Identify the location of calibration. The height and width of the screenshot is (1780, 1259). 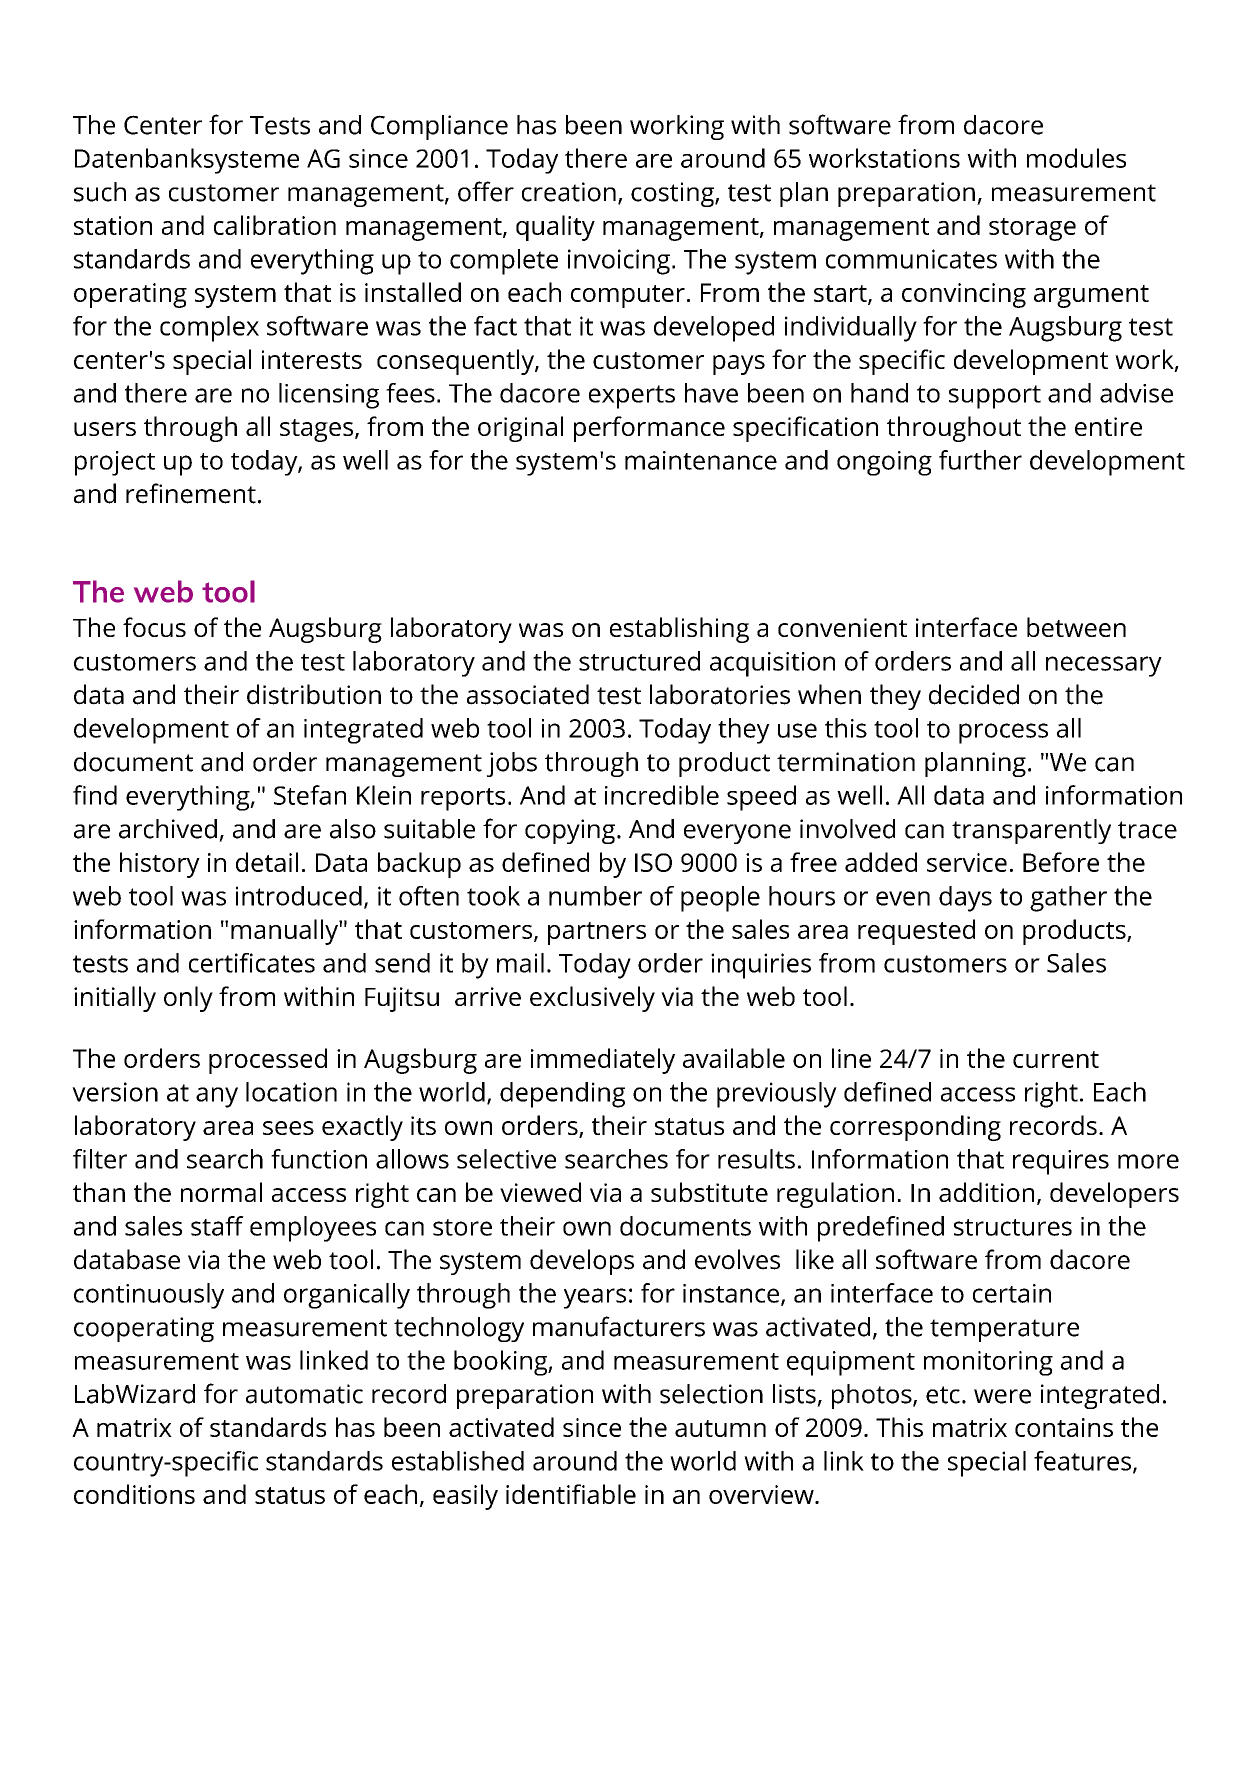
(275, 225).
